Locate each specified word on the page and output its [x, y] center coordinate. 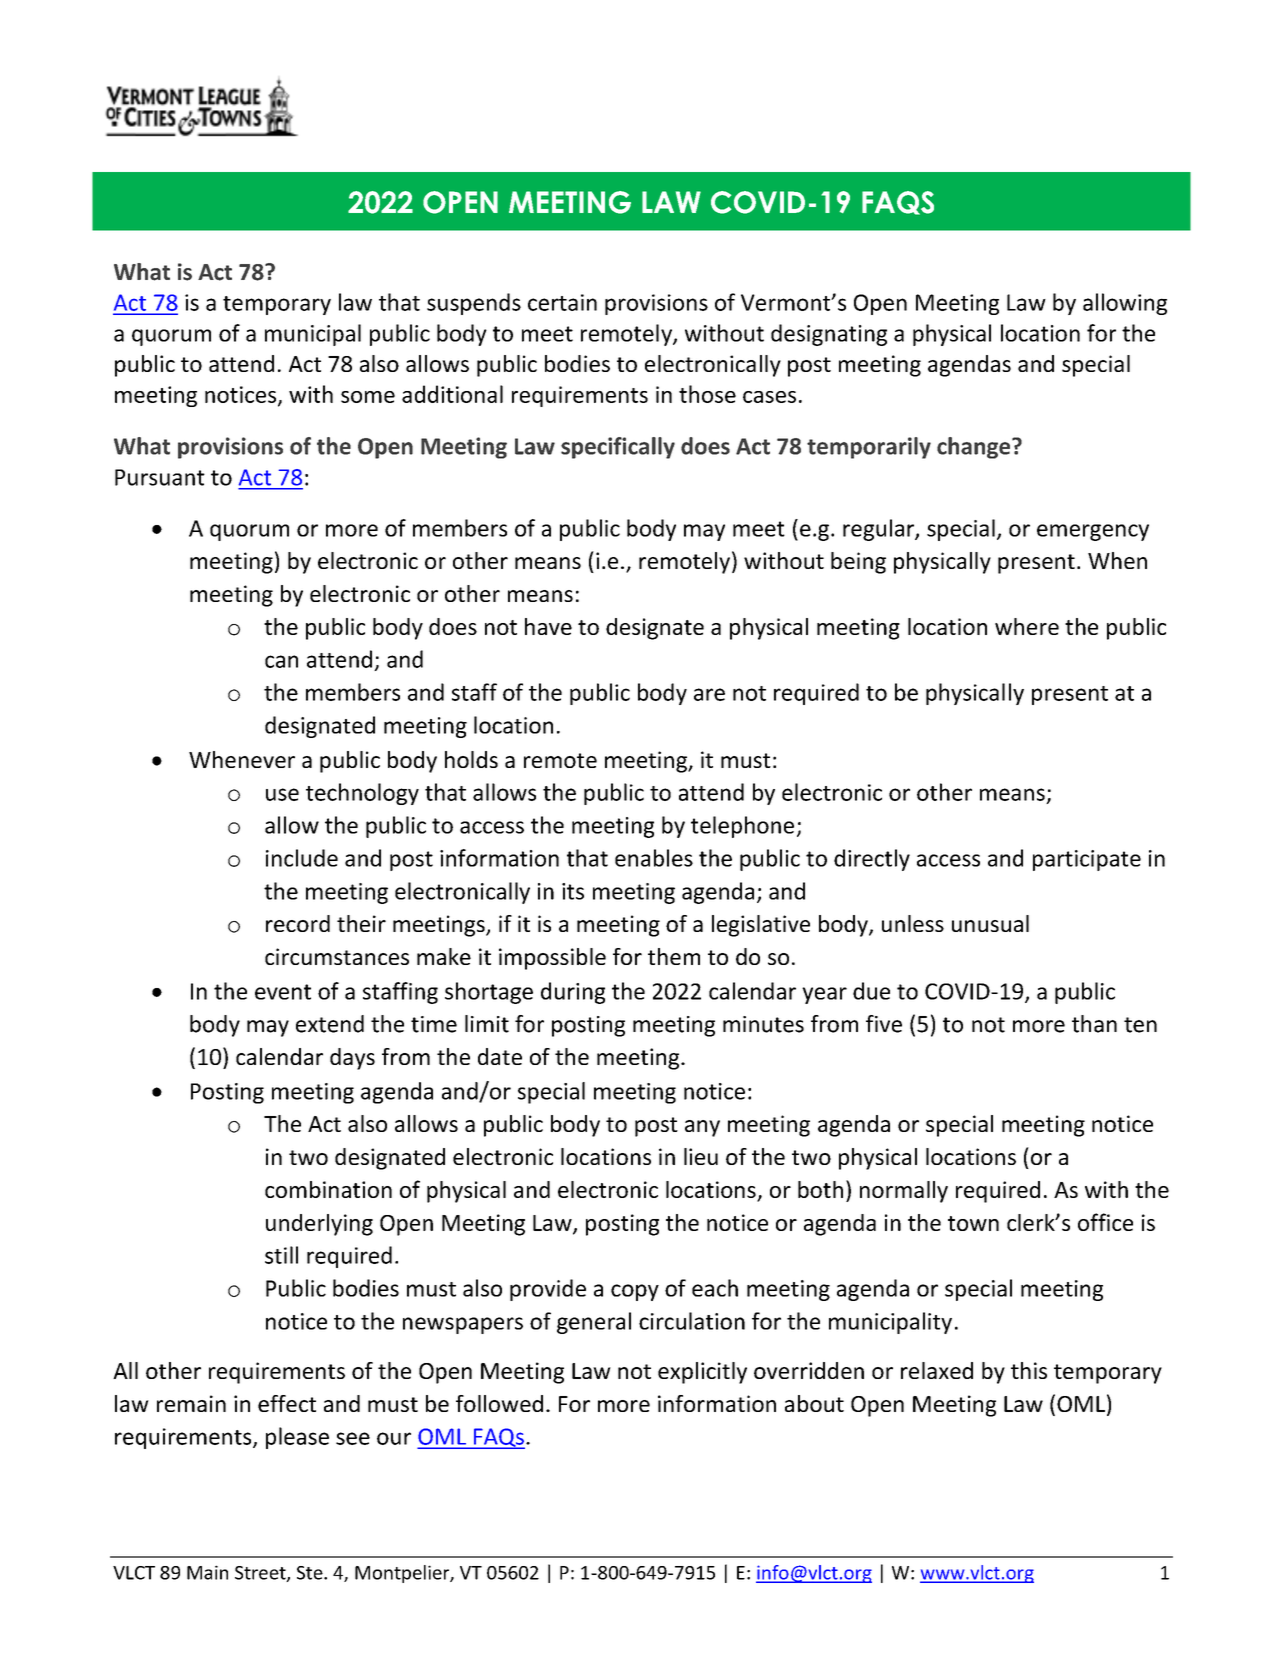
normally [904, 1192]
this [1029, 1370]
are [709, 694]
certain [562, 302]
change [975, 448]
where [1027, 626]
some [368, 397]
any [702, 1128]
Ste [311, 1573]
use [282, 794]
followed [499, 1403]
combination [328, 1189]
